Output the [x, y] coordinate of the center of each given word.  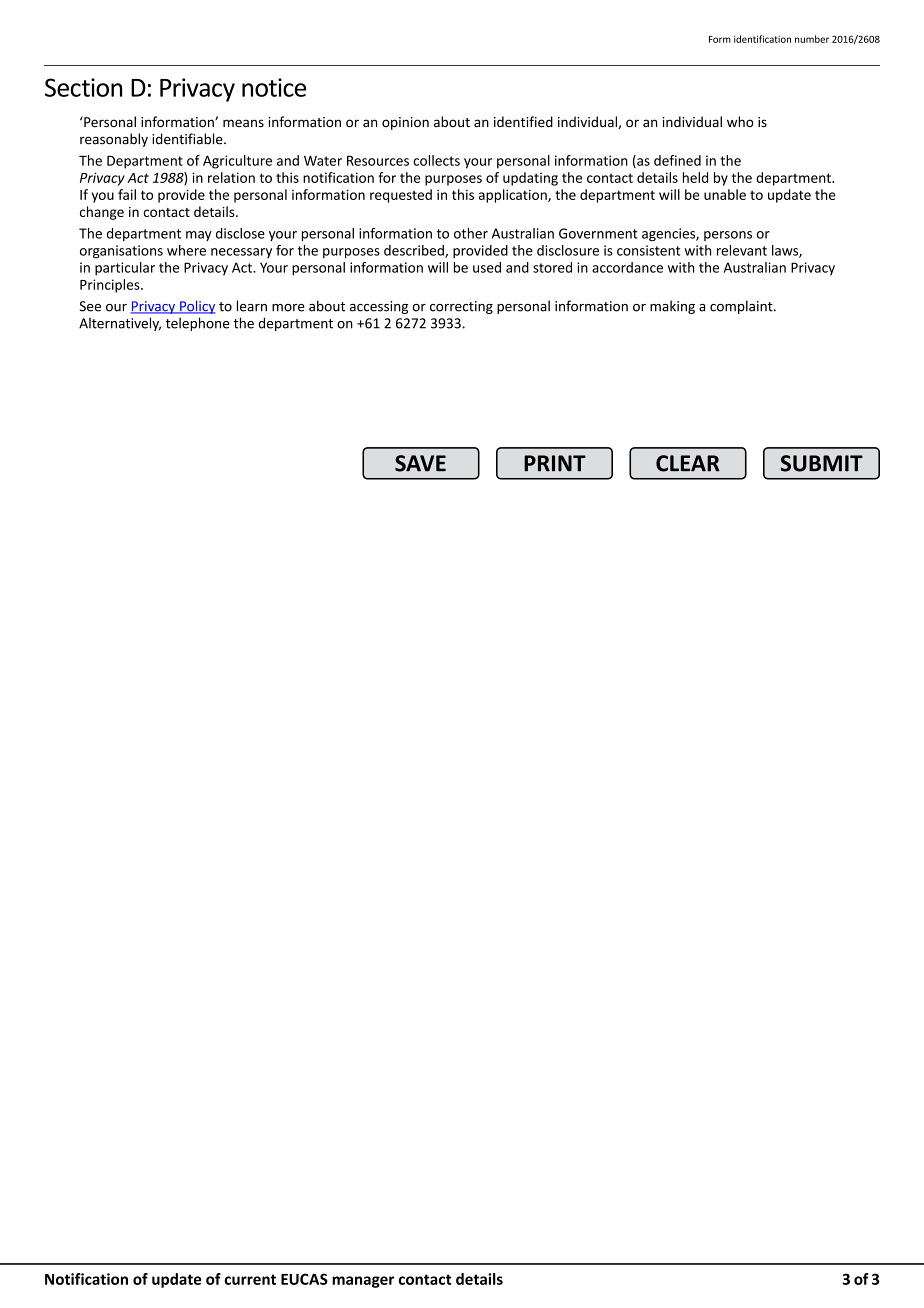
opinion [405, 123]
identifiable [188, 139]
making [672, 307]
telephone [197, 324]
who [740, 121]
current [250, 1279]
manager [363, 1282]
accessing [379, 307]
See [90, 306]
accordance [627, 267]
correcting [461, 307]
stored [552, 267]
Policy [196, 307]
